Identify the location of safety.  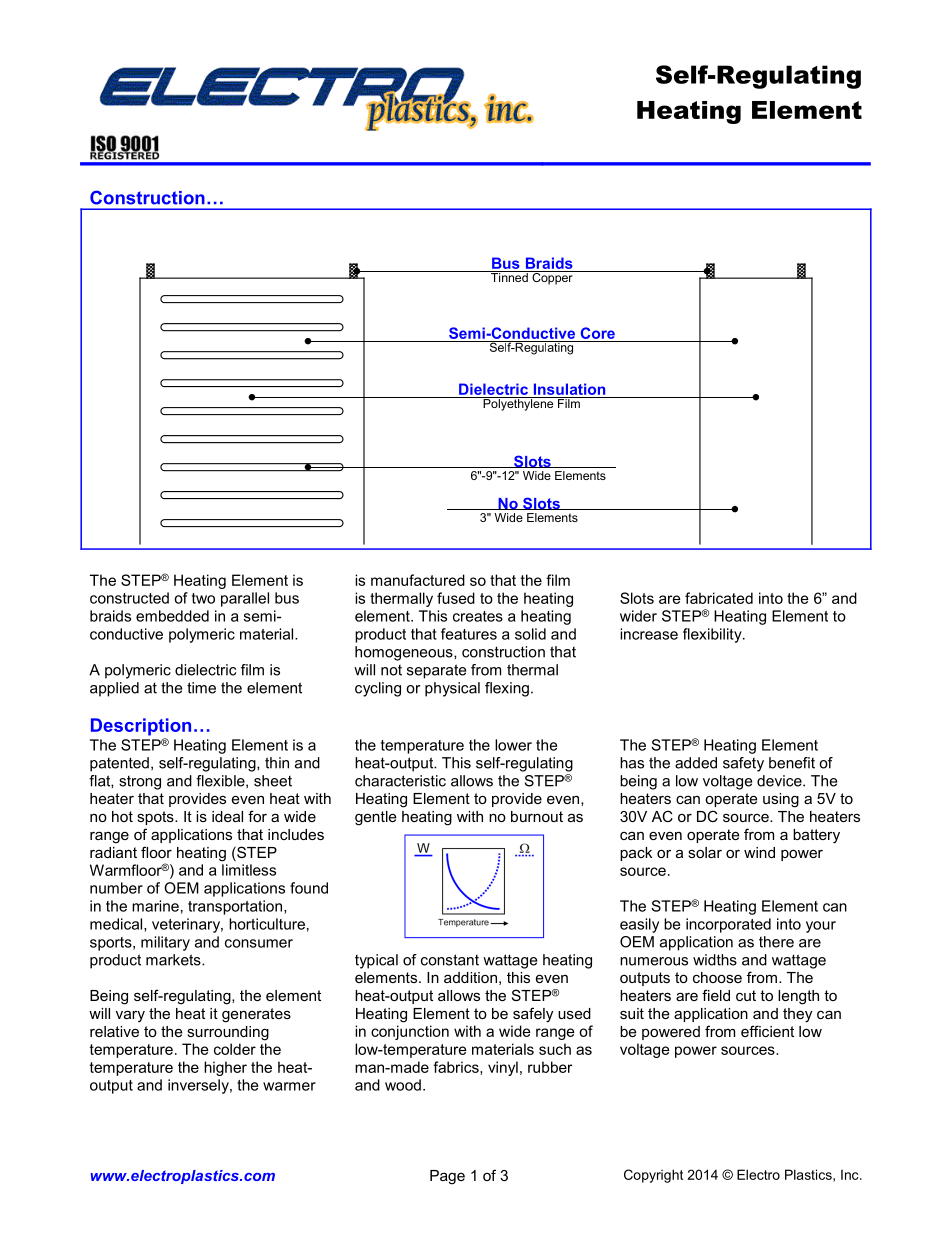
(743, 764).
